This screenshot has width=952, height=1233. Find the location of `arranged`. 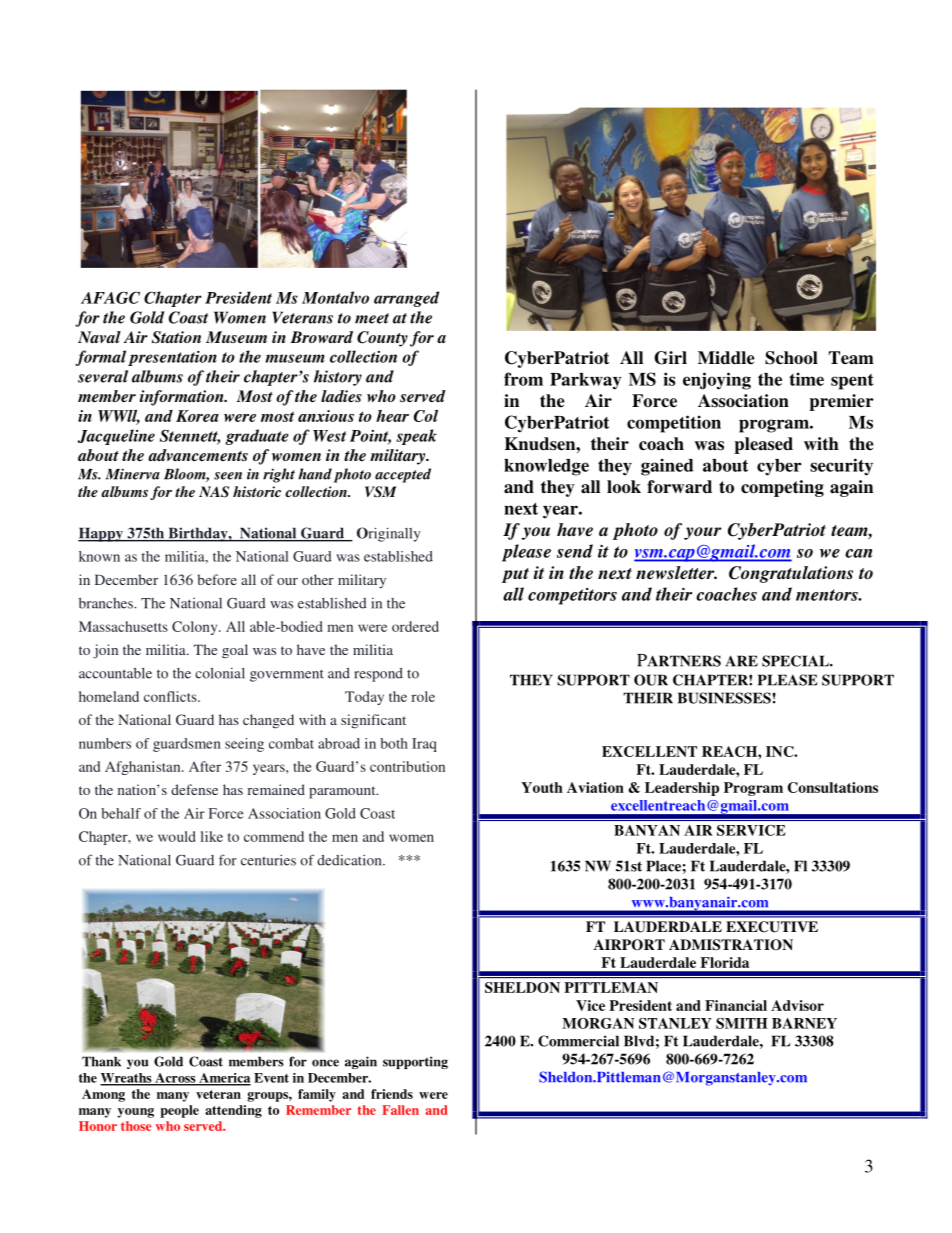

arranged is located at coordinates (406, 299).
